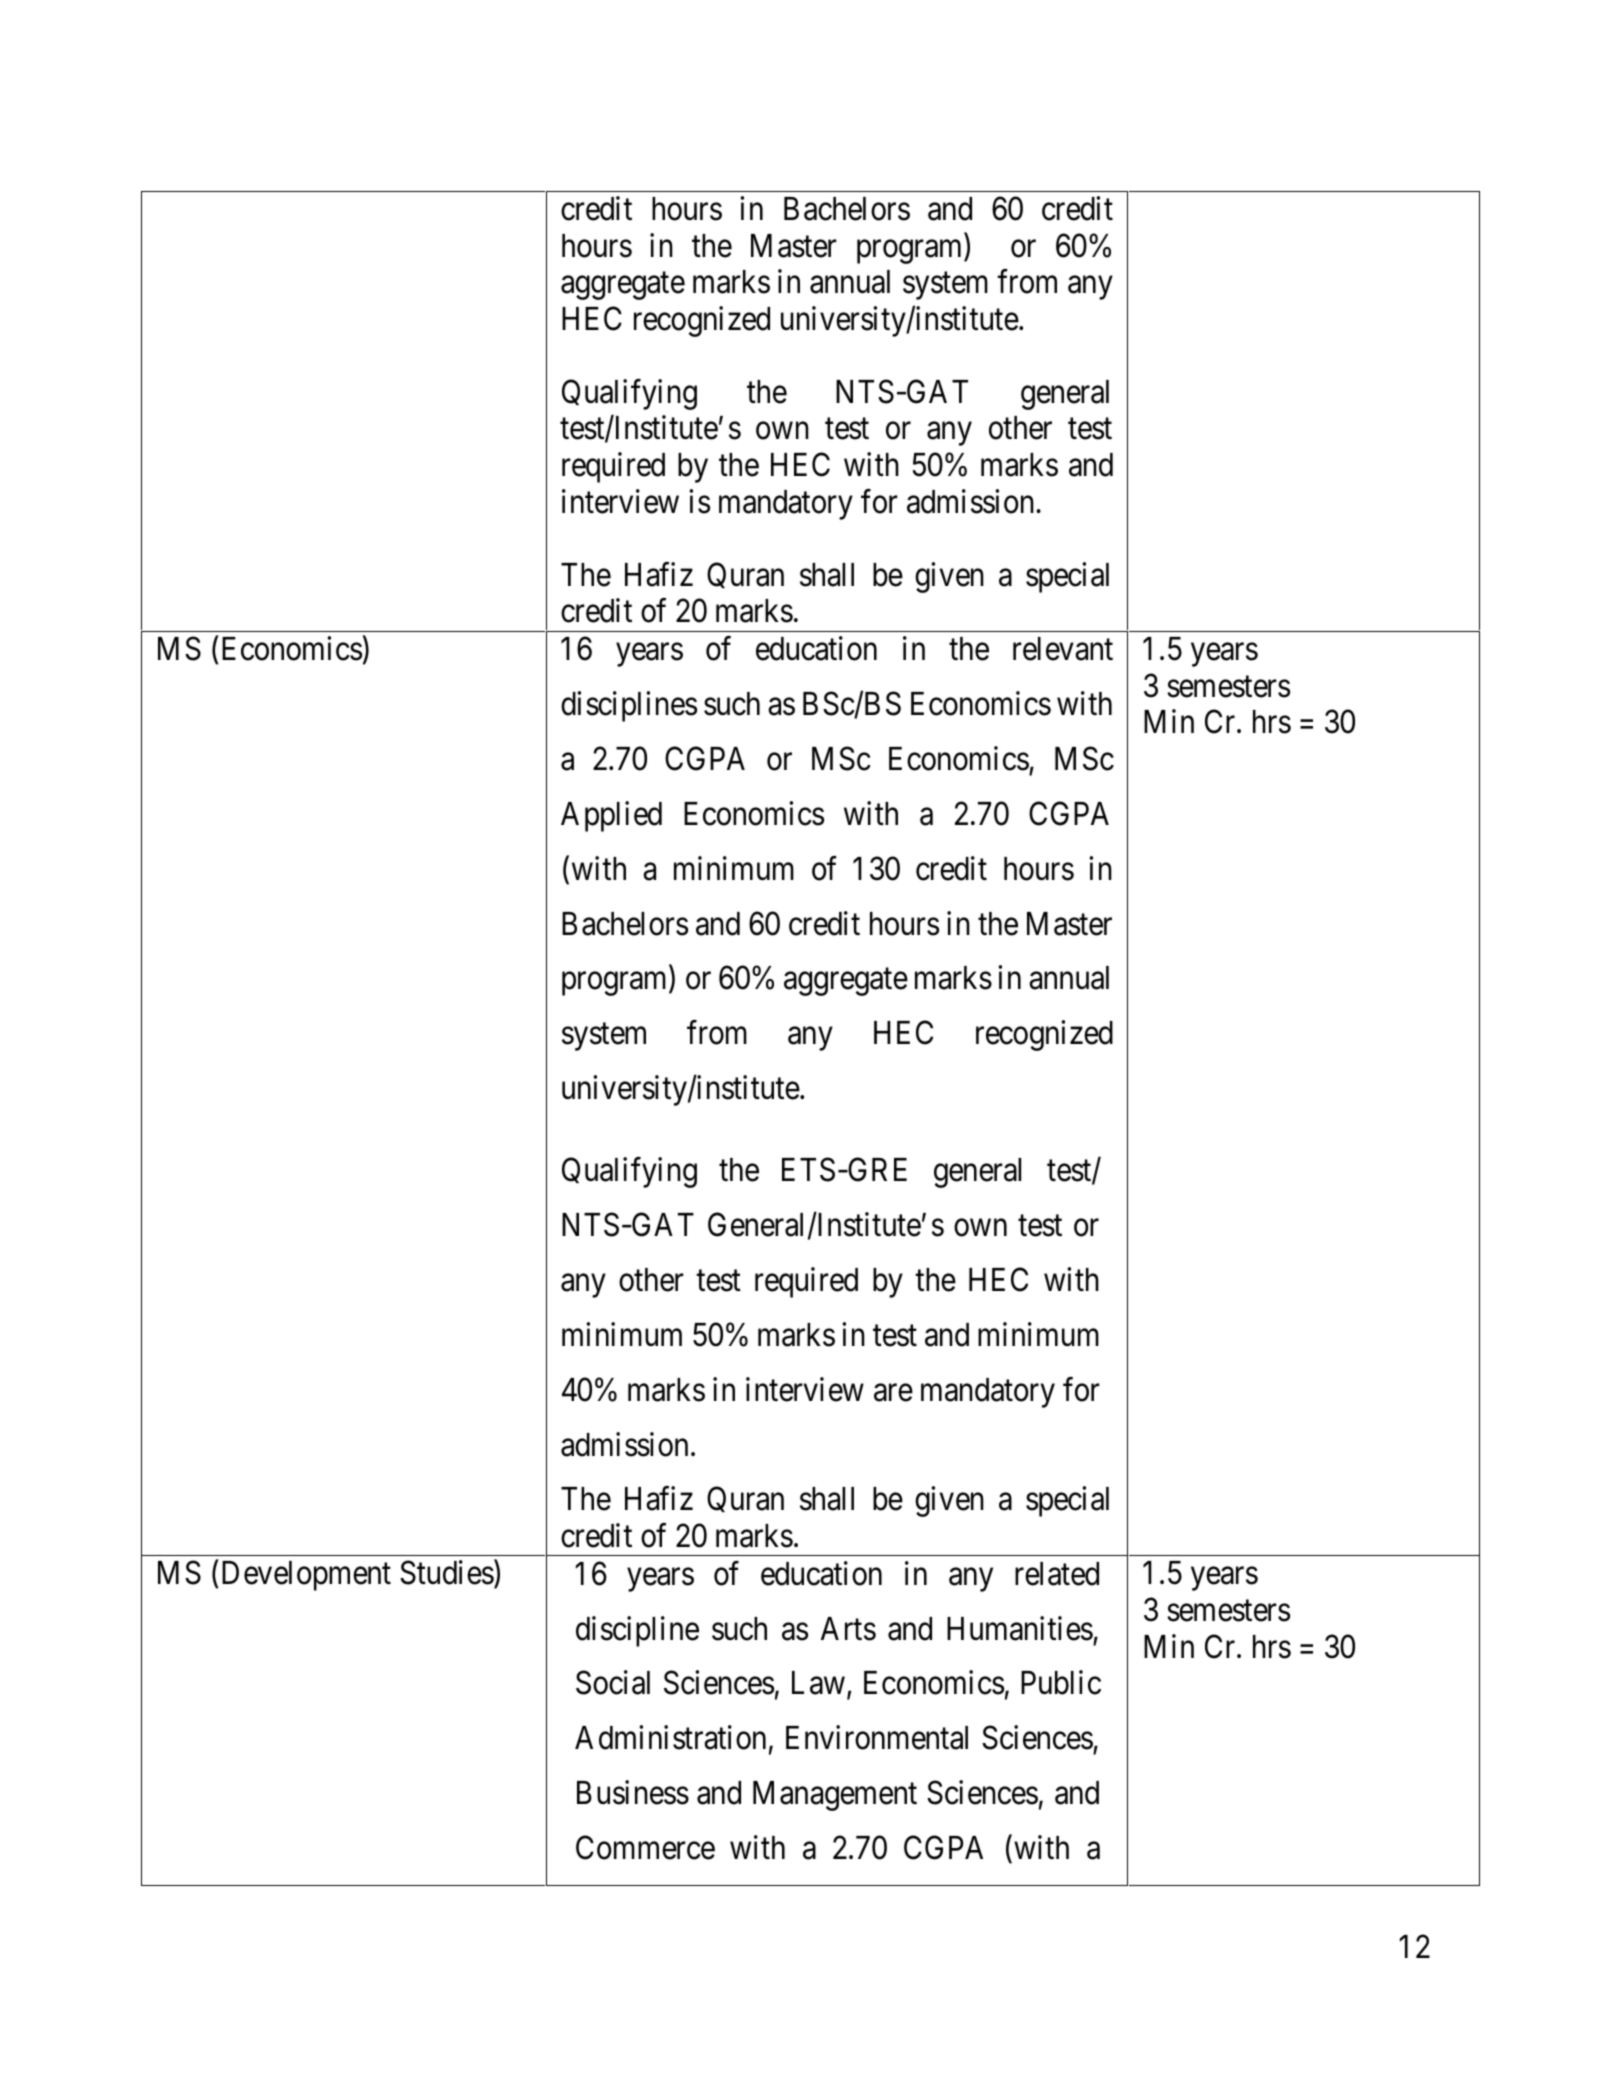  What do you see at coordinates (670, 1738) in the screenshot?
I see `Administration` at bounding box center [670, 1738].
